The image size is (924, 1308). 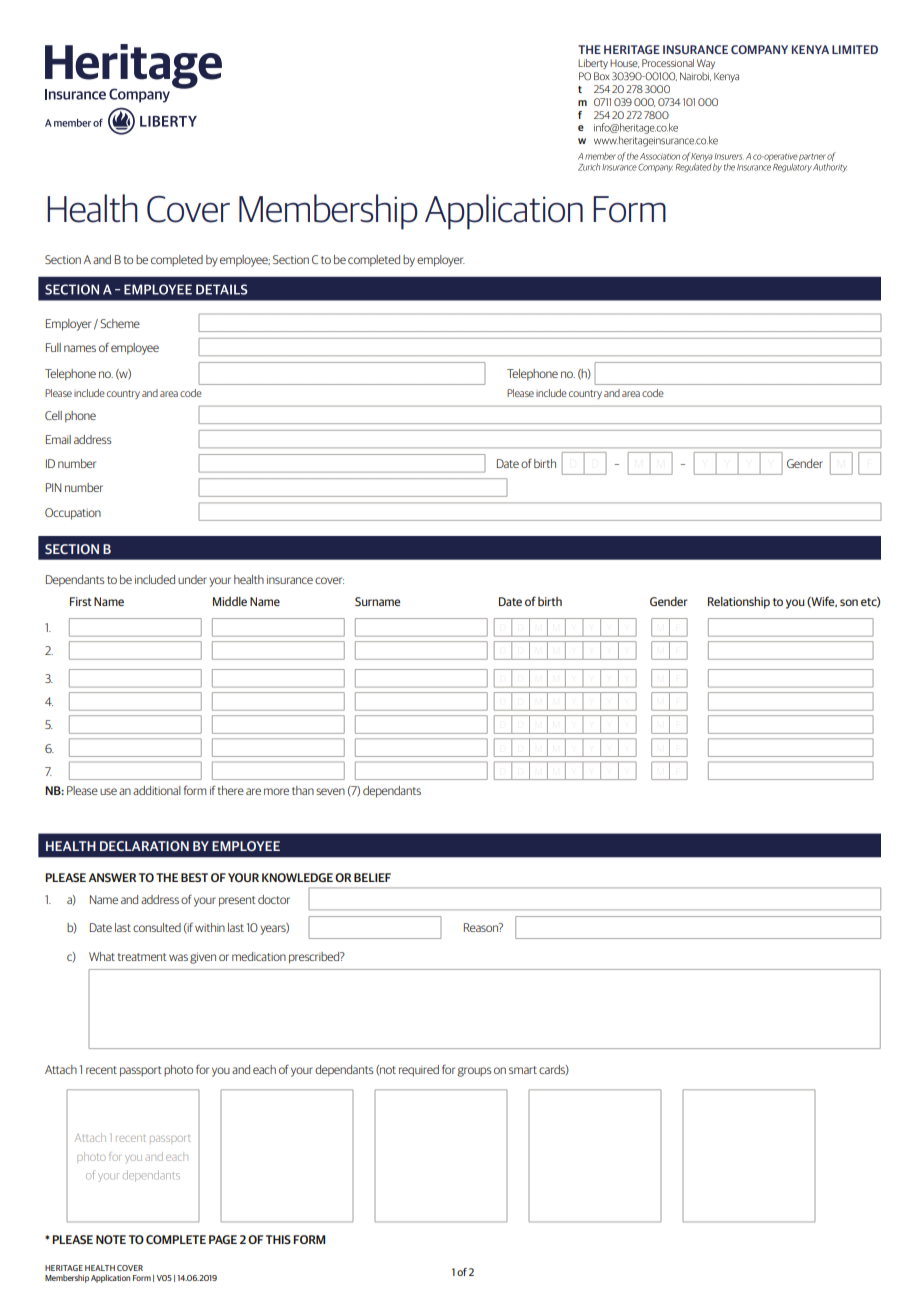 I want to click on NOTE, so click(x=111, y=1239).
